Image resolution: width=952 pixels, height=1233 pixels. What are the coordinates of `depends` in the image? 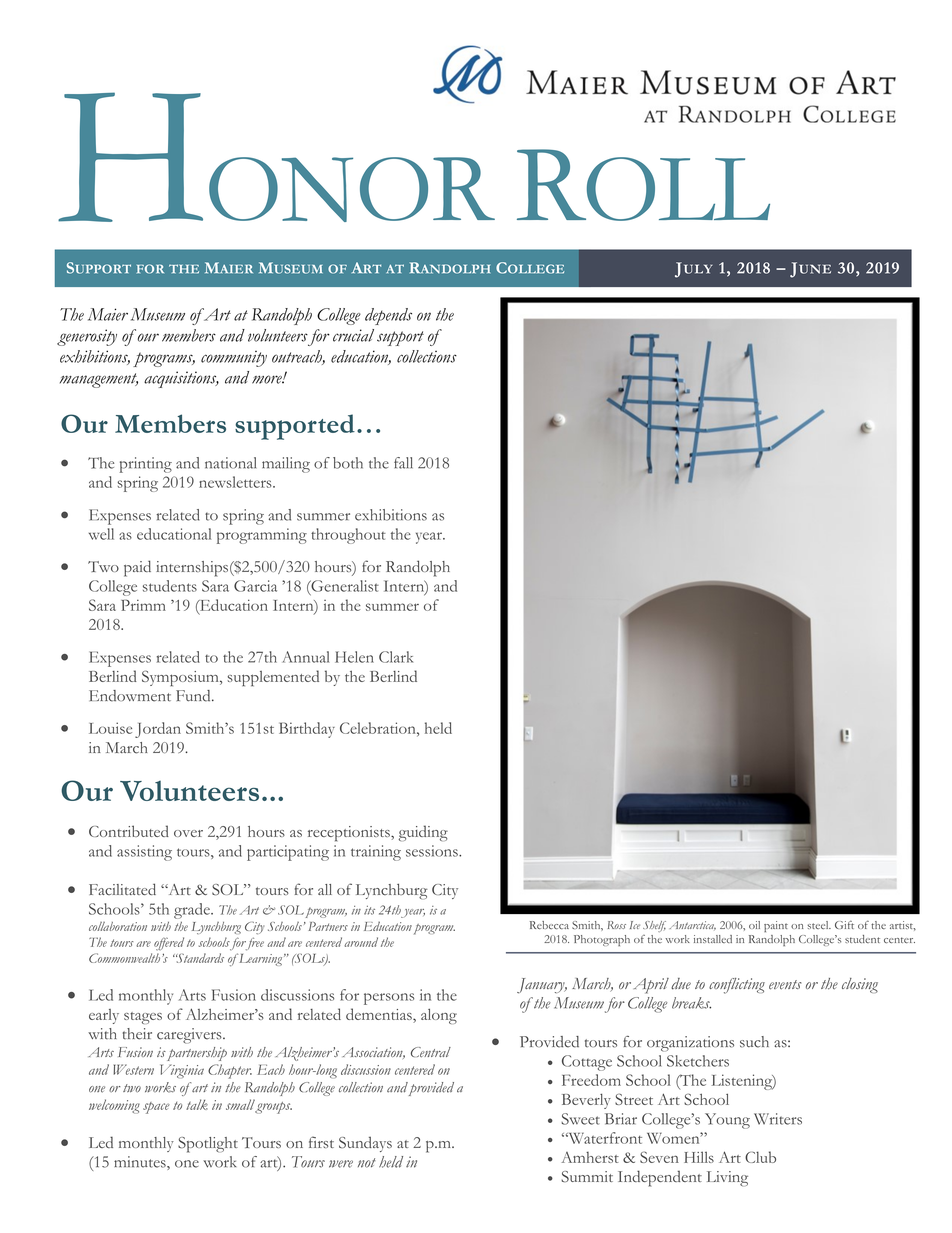 It's located at (388, 316).
